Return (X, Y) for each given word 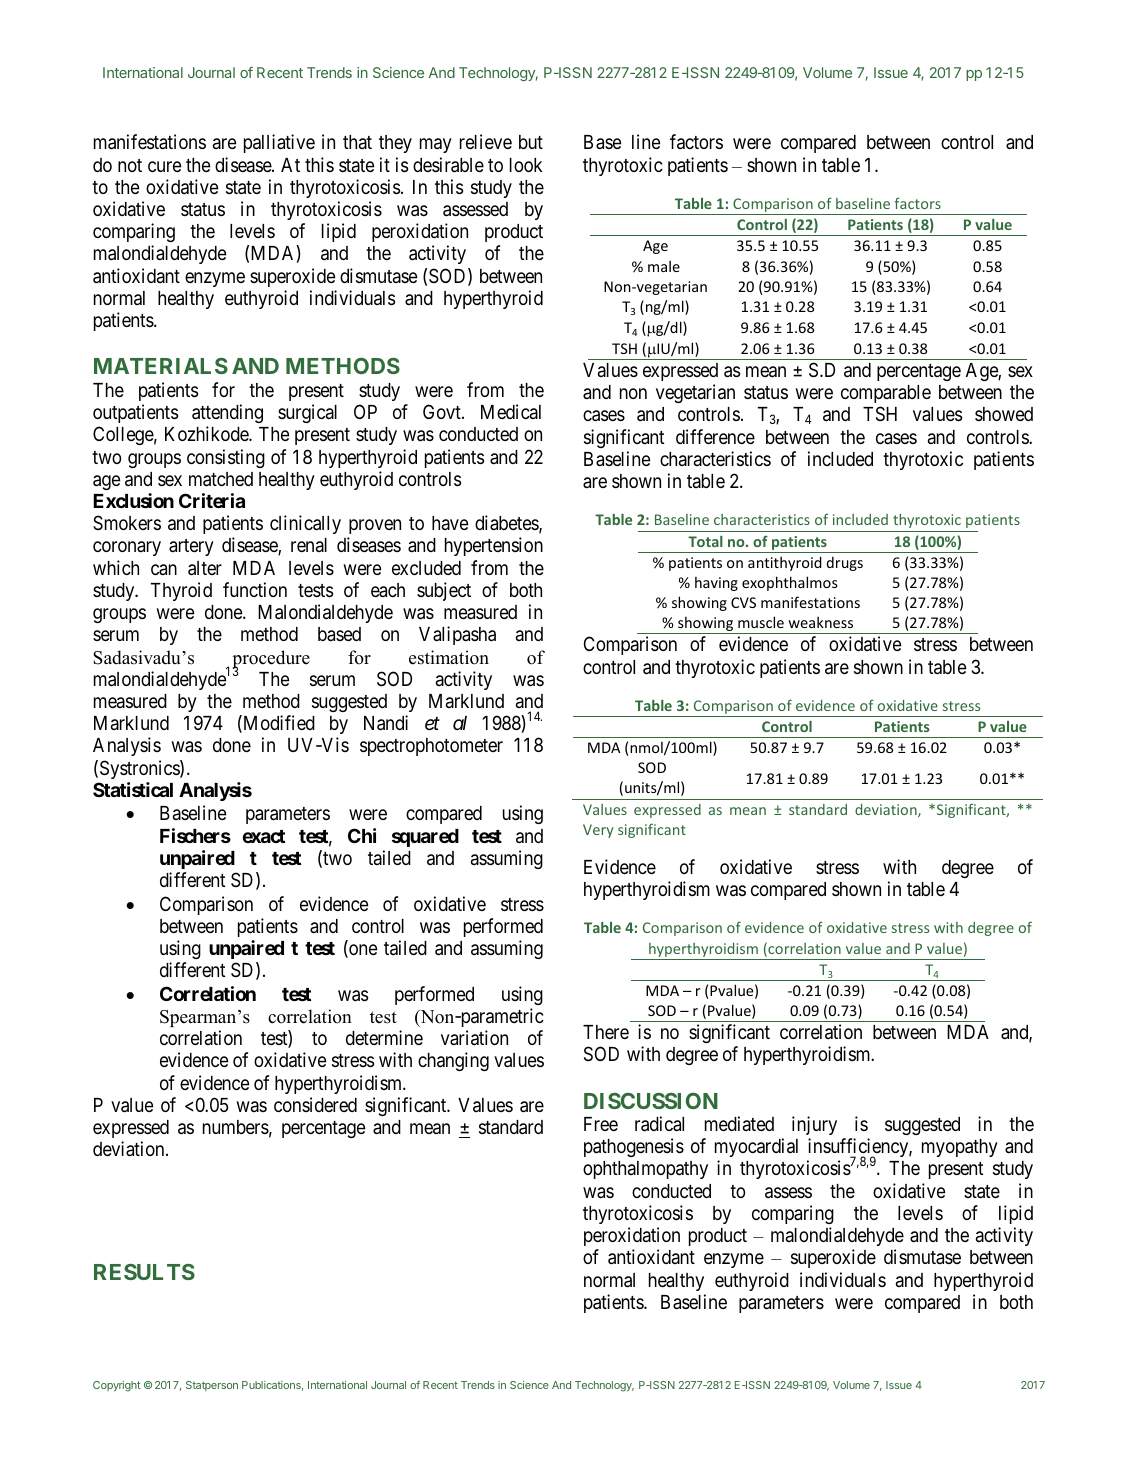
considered (315, 1104)
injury (814, 1125)
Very (598, 831)
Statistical (133, 789)
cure (165, 166)
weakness (820, 622)
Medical (511, 411)
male (664, 266)
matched (221, 479)
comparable (886, 394)
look (526, 165)
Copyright (116, 1386)
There (606, 1032)
